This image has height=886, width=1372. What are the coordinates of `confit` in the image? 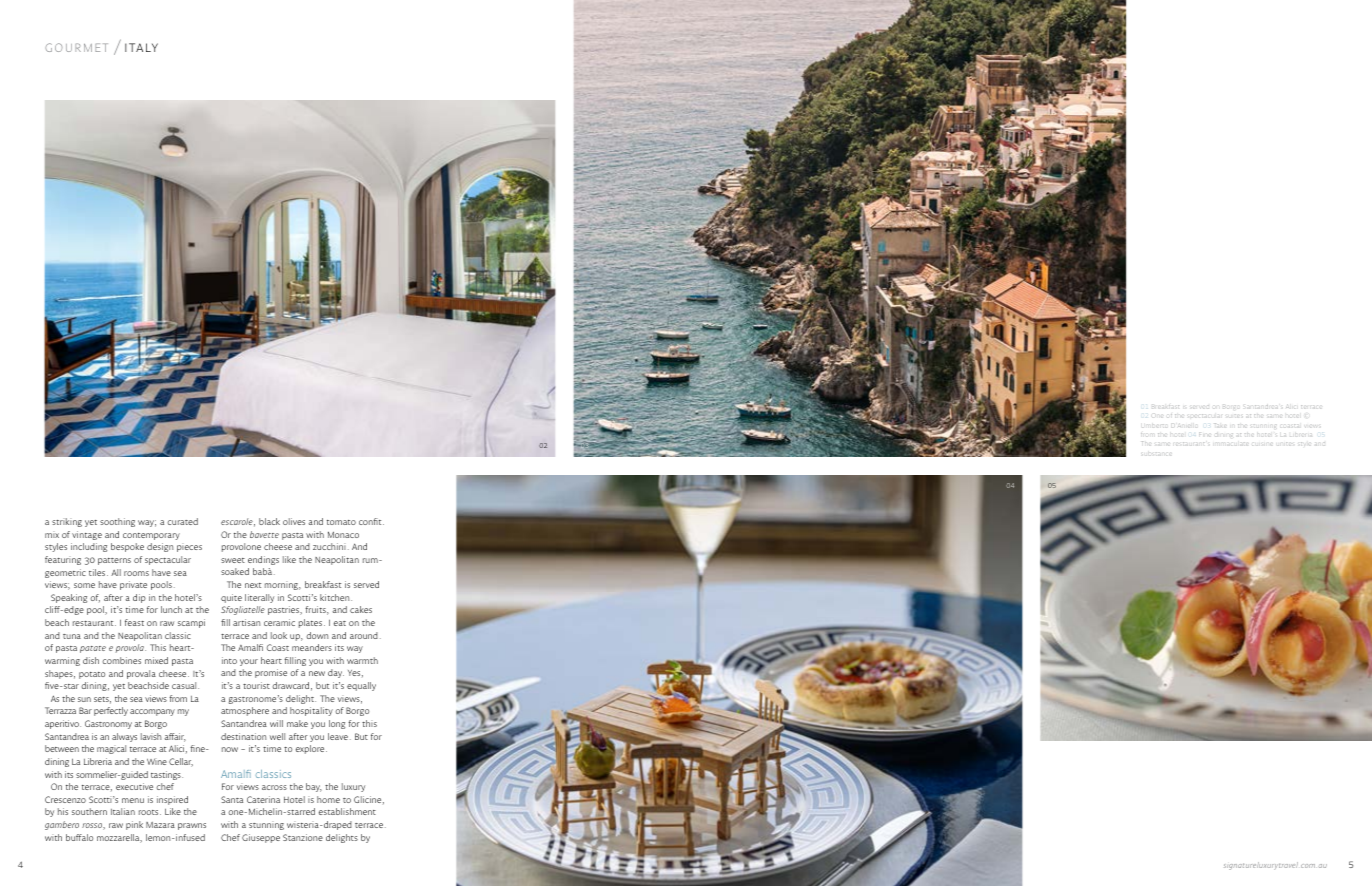 It's located at (371, 521).
